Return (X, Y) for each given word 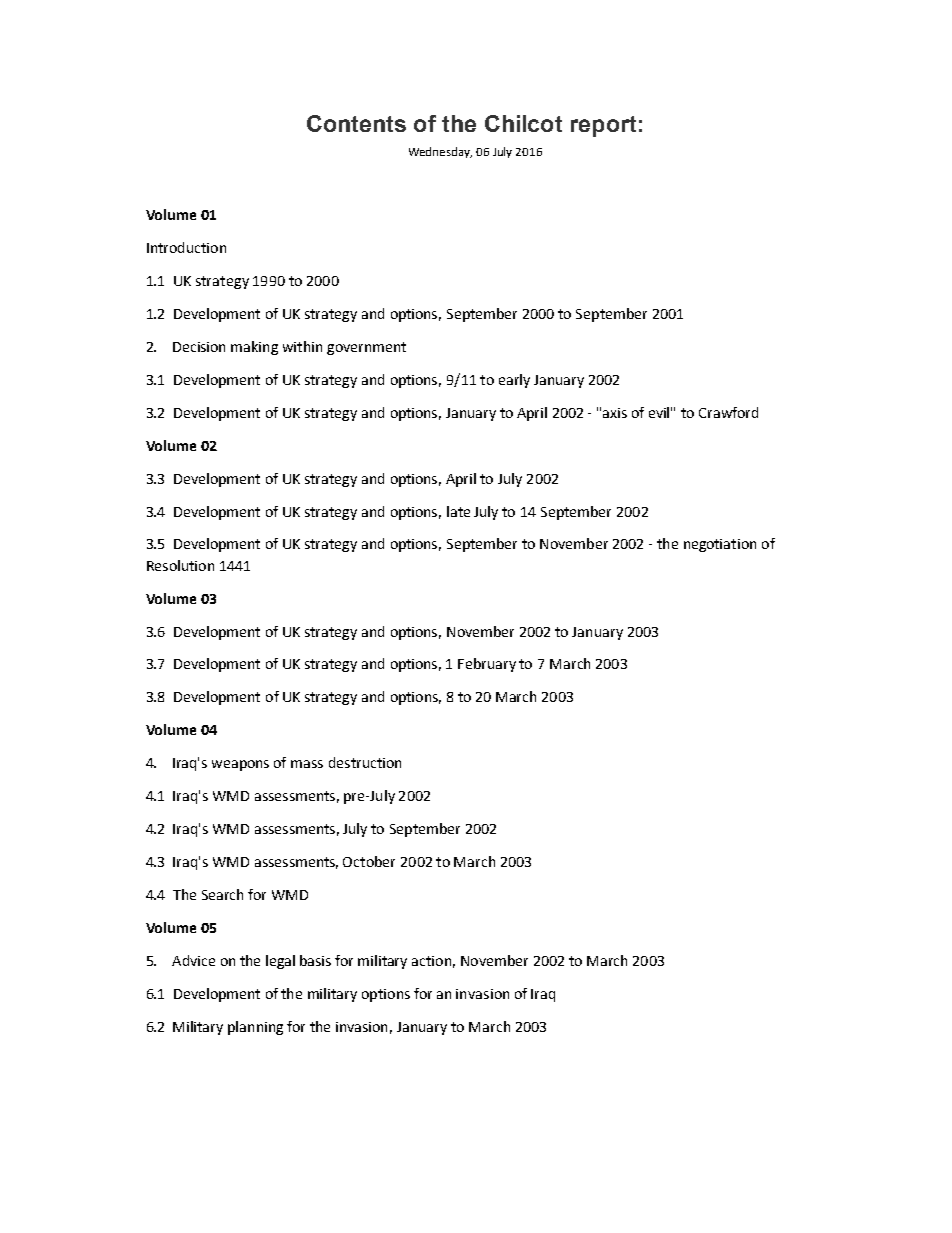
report (603, 126)
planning (255, 1028)
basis (315, 960)
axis (615, 413)
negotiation (720, 545)
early (514, 381)
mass (307, 764)
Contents (356, 123)
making (254, 348)
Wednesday (440, 152)
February (487, 665)
